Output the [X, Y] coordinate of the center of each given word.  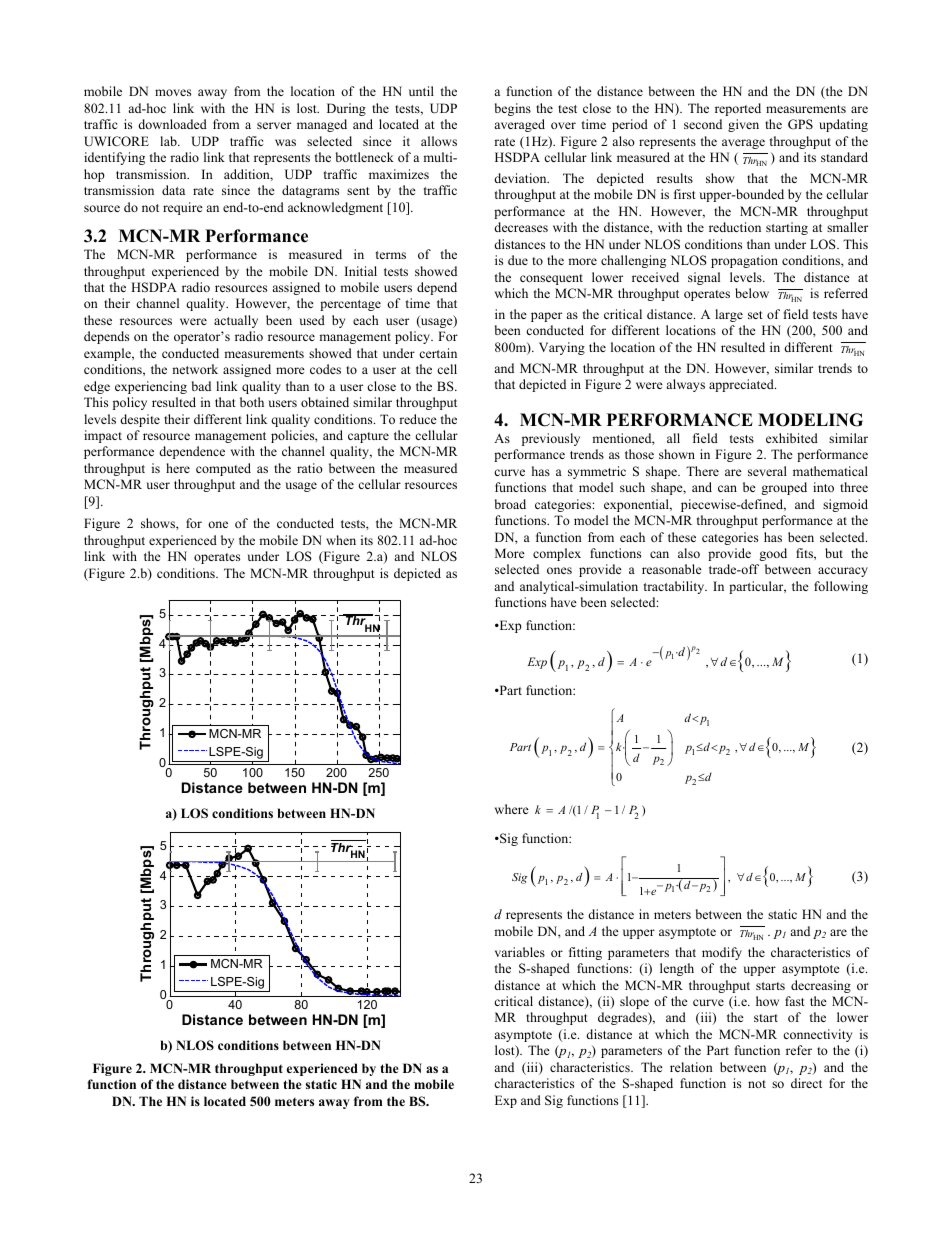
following [841, 587]
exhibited [792, 438]
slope [634, 1002]
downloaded [172, 124]
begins [513, 109]
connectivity [817, 1035]
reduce [418, 419]
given [743, 125]
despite [140, 420]
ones [559, 570]
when [341, 540]
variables [520, 952]
